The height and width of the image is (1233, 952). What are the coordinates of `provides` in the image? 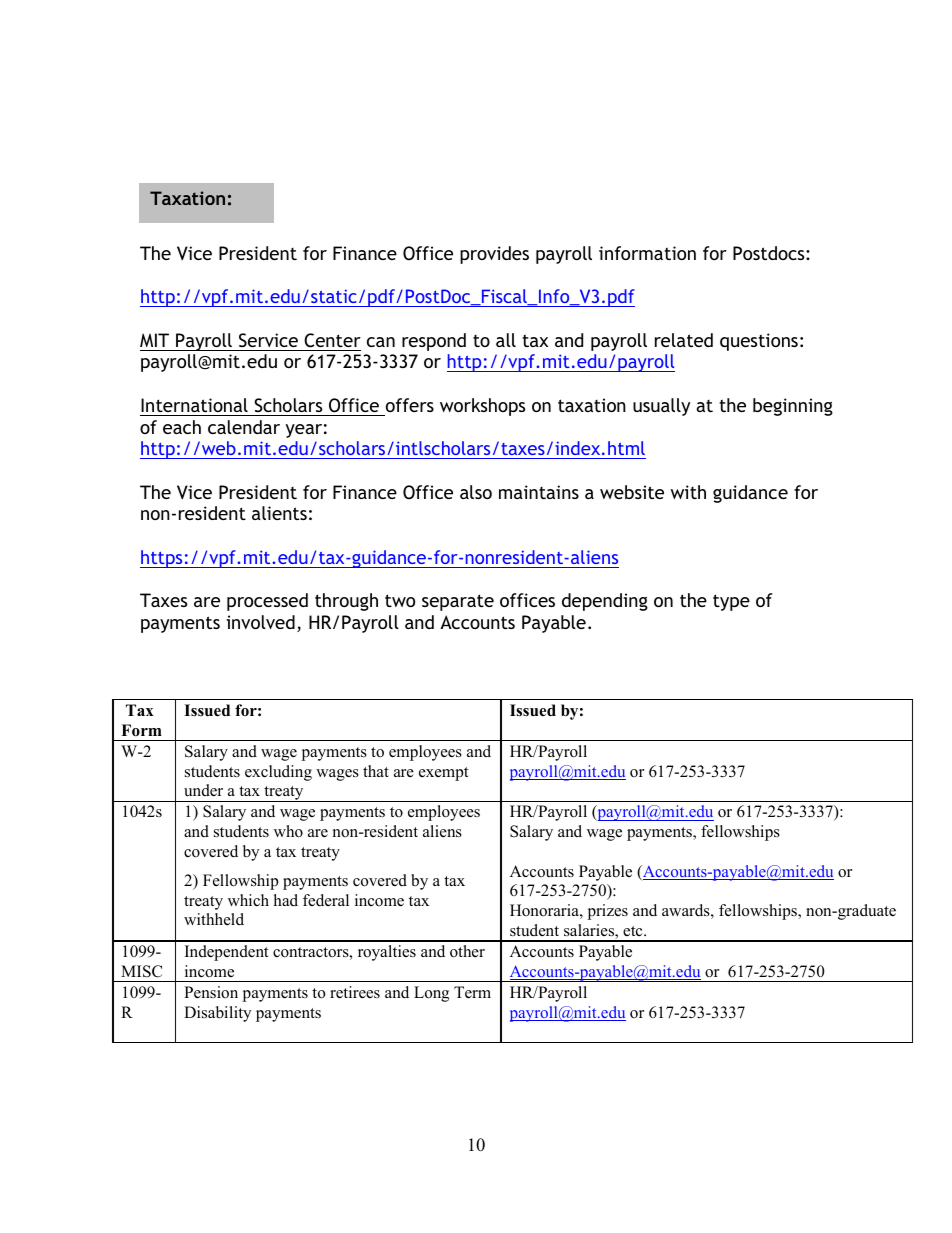 It's located at (494, 255).
